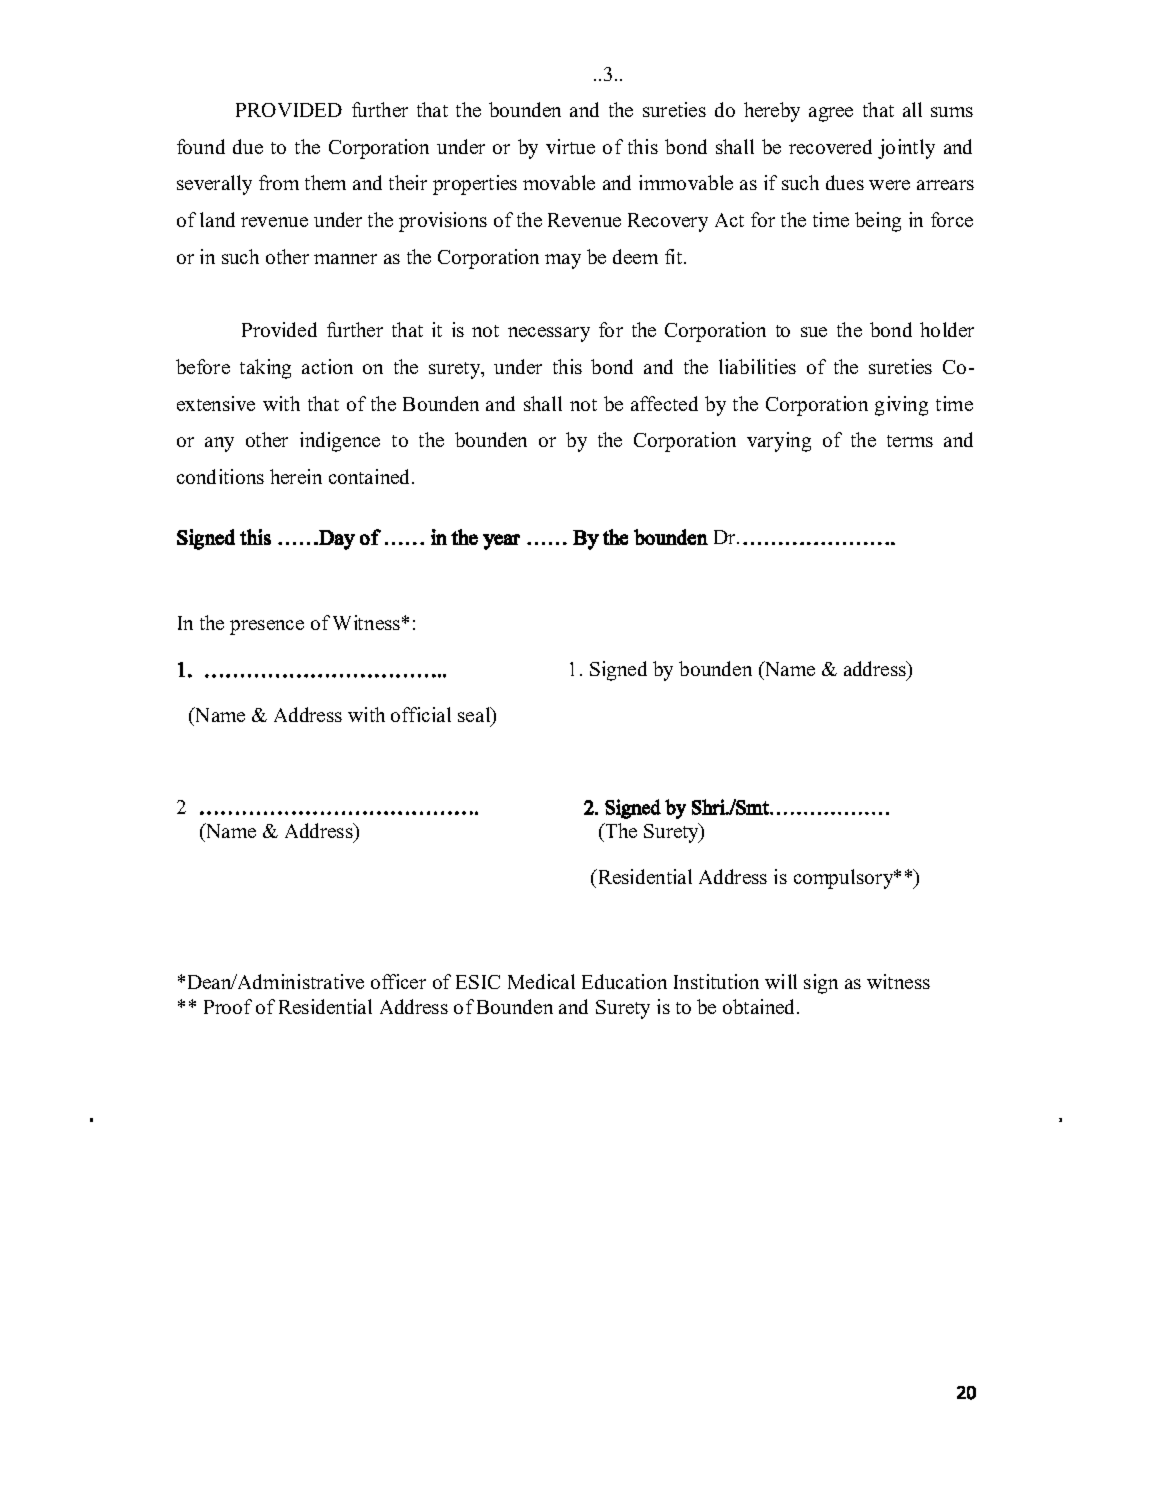  What do you see at coordinates (267, 627) in the screenshot?
I see `presence` at bounding box center [267, 627].
